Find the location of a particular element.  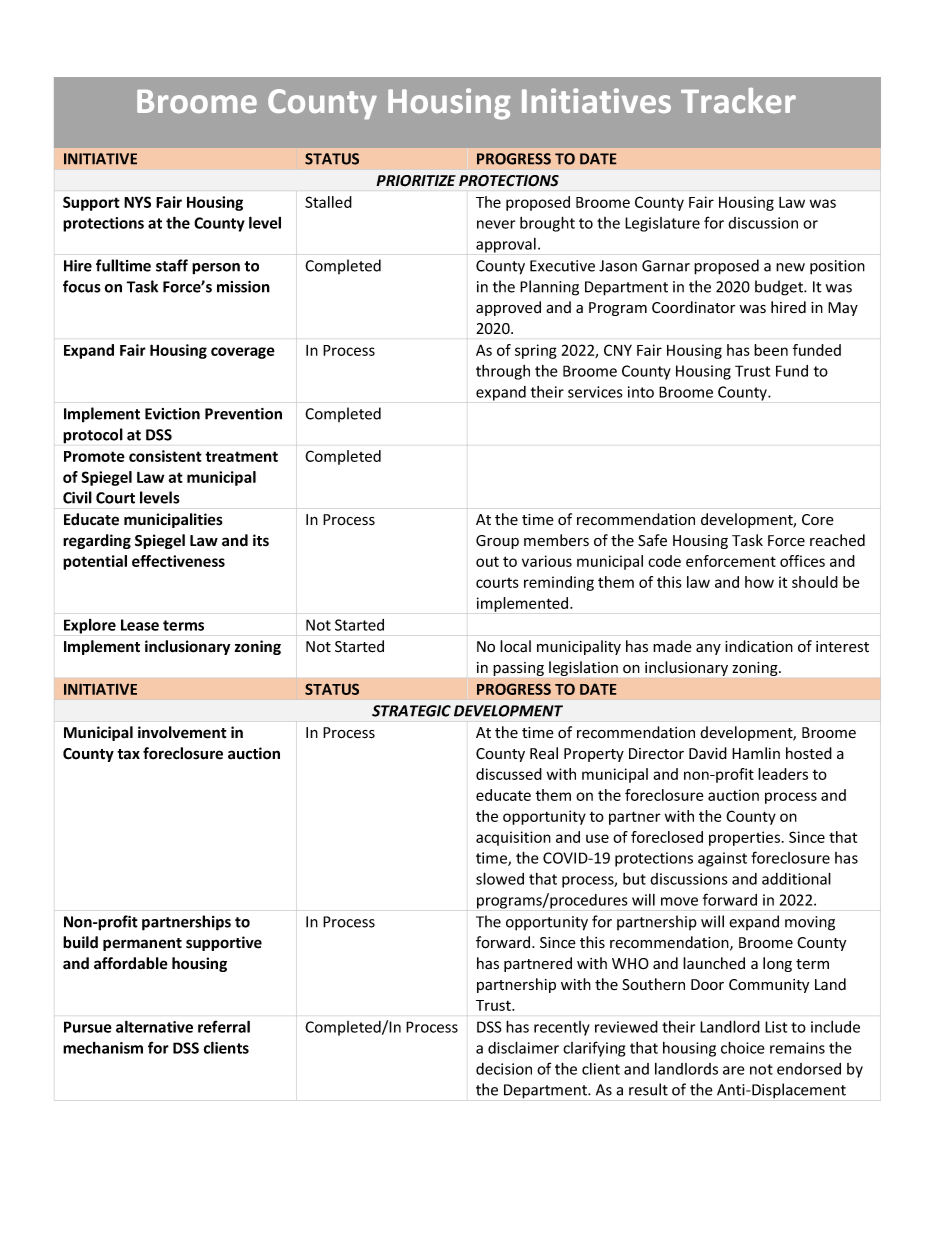

discussed is located at coordinates (509, 774).
